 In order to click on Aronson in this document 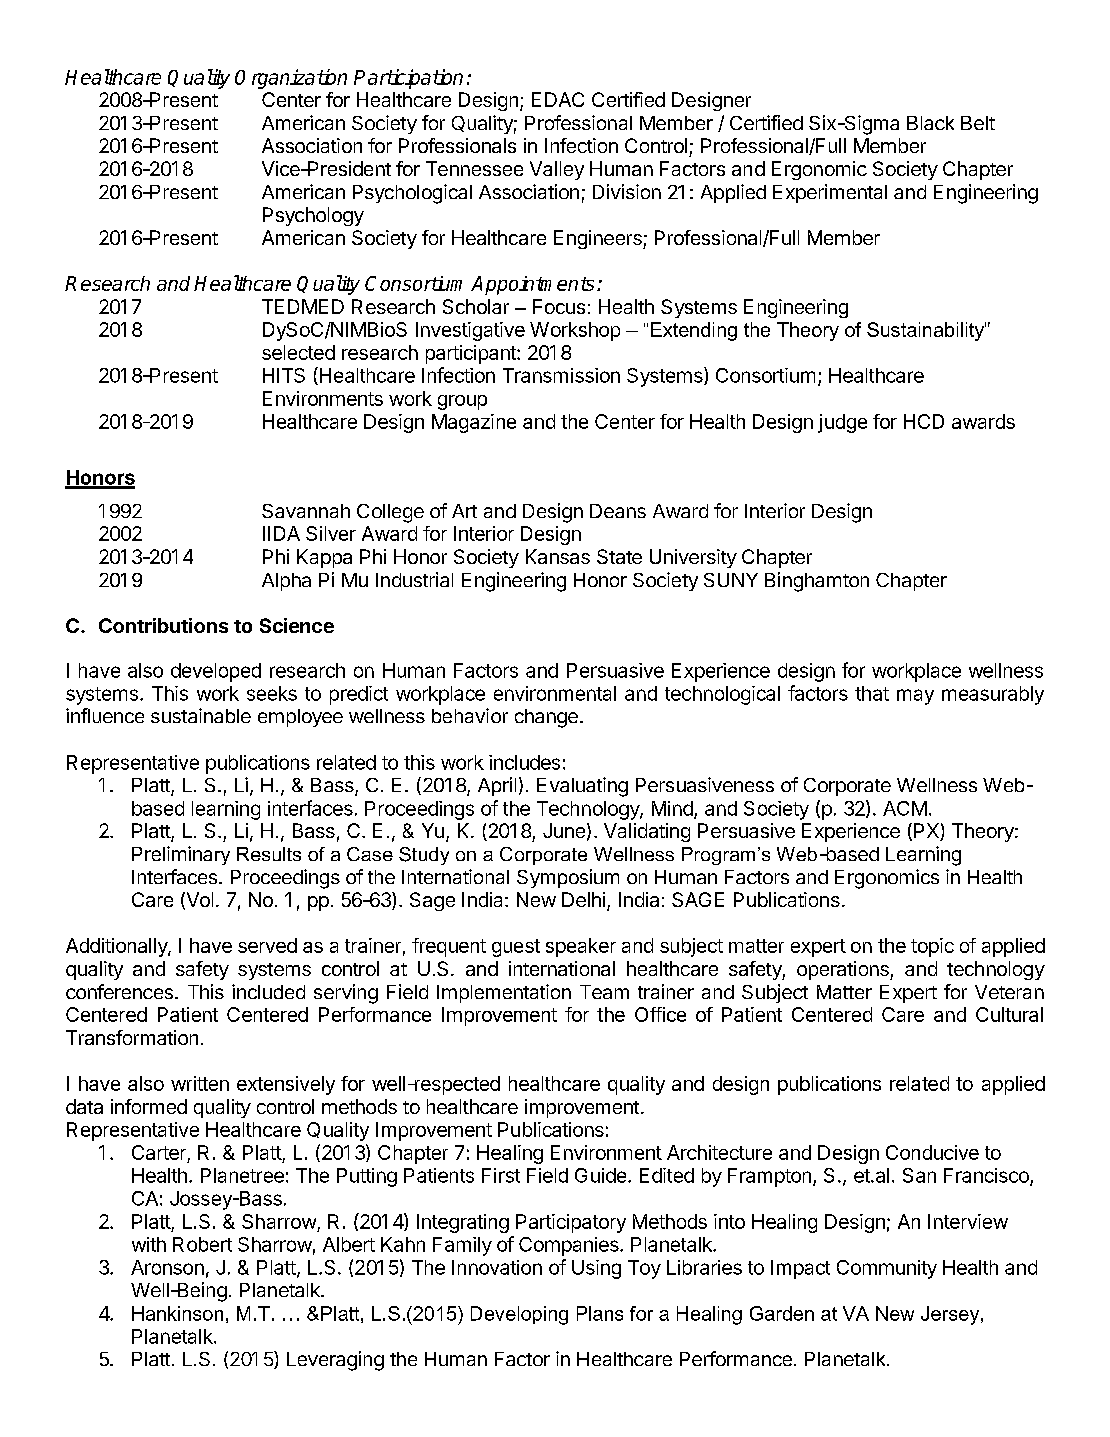, I will do `click(167, 1267)`.
